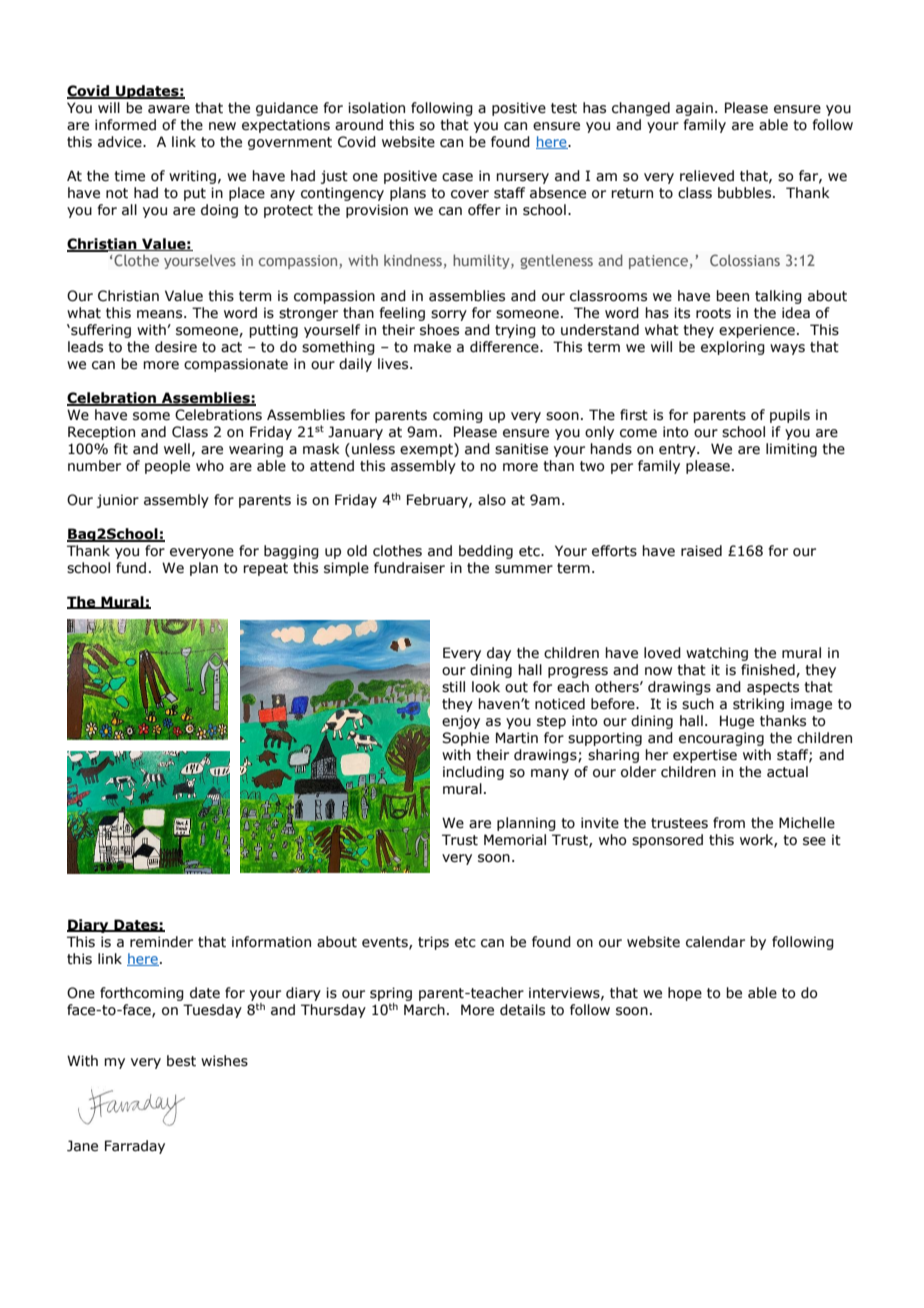  I want to click on entry, so click(678, 450).
